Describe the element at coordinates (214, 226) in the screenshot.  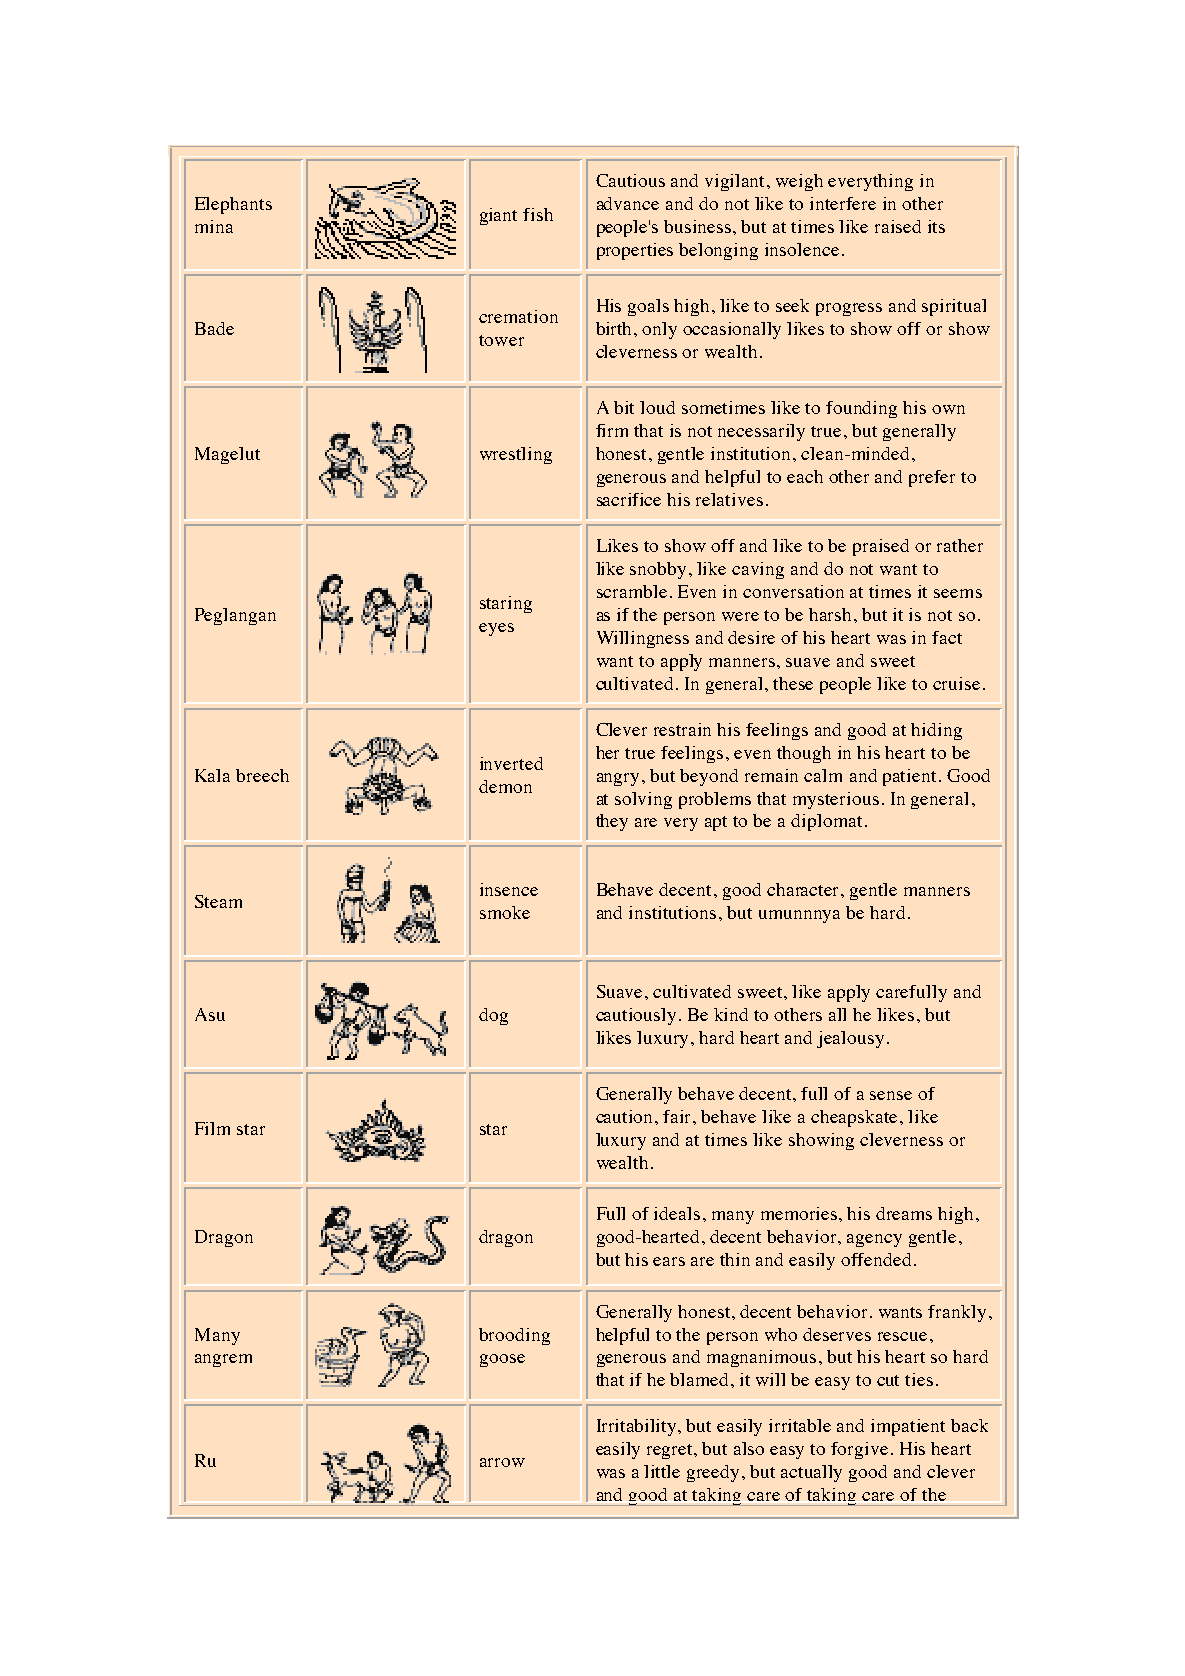
I see `mina` at that location.
